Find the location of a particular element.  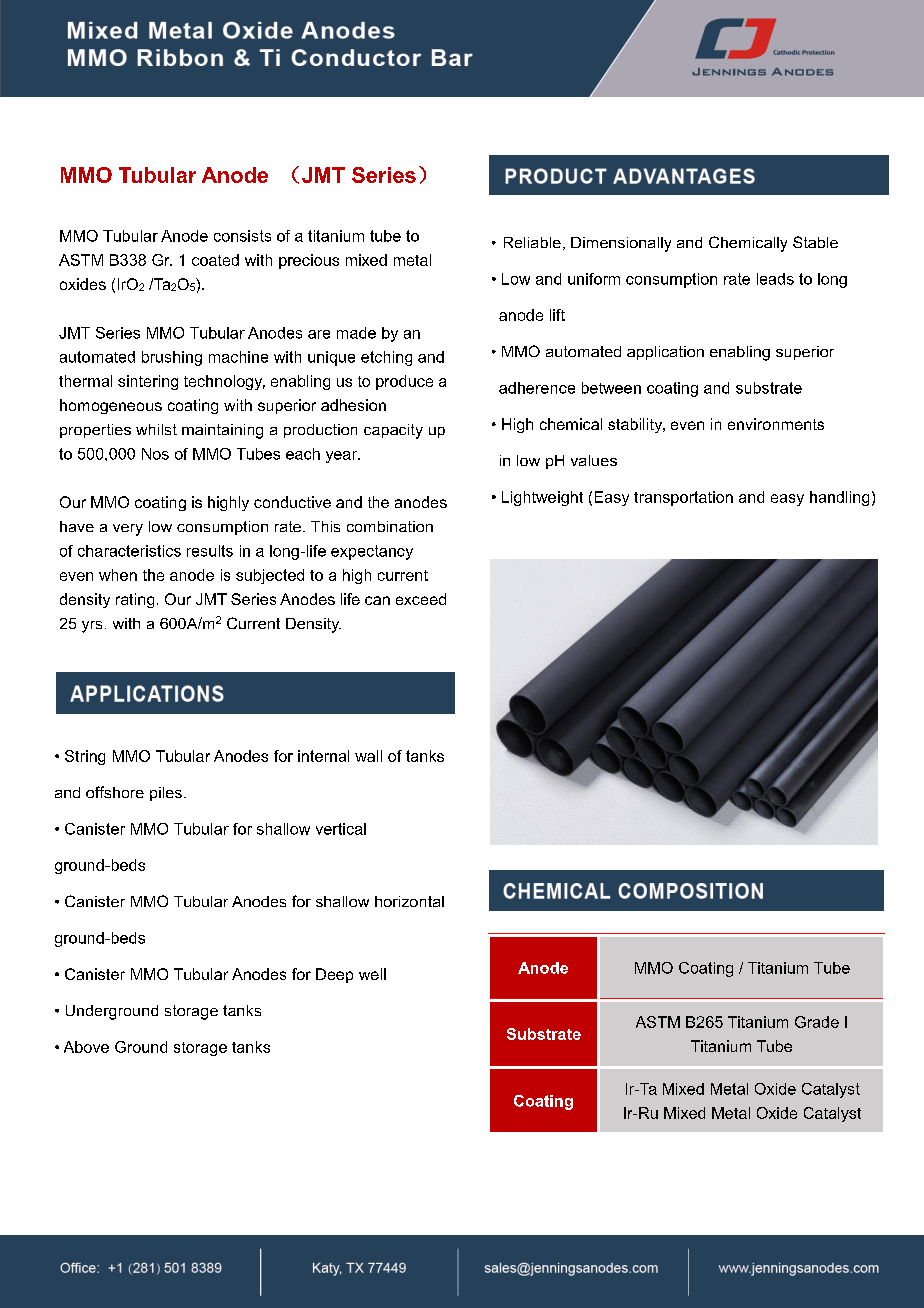

environments is located at coordinates (776, 424).
